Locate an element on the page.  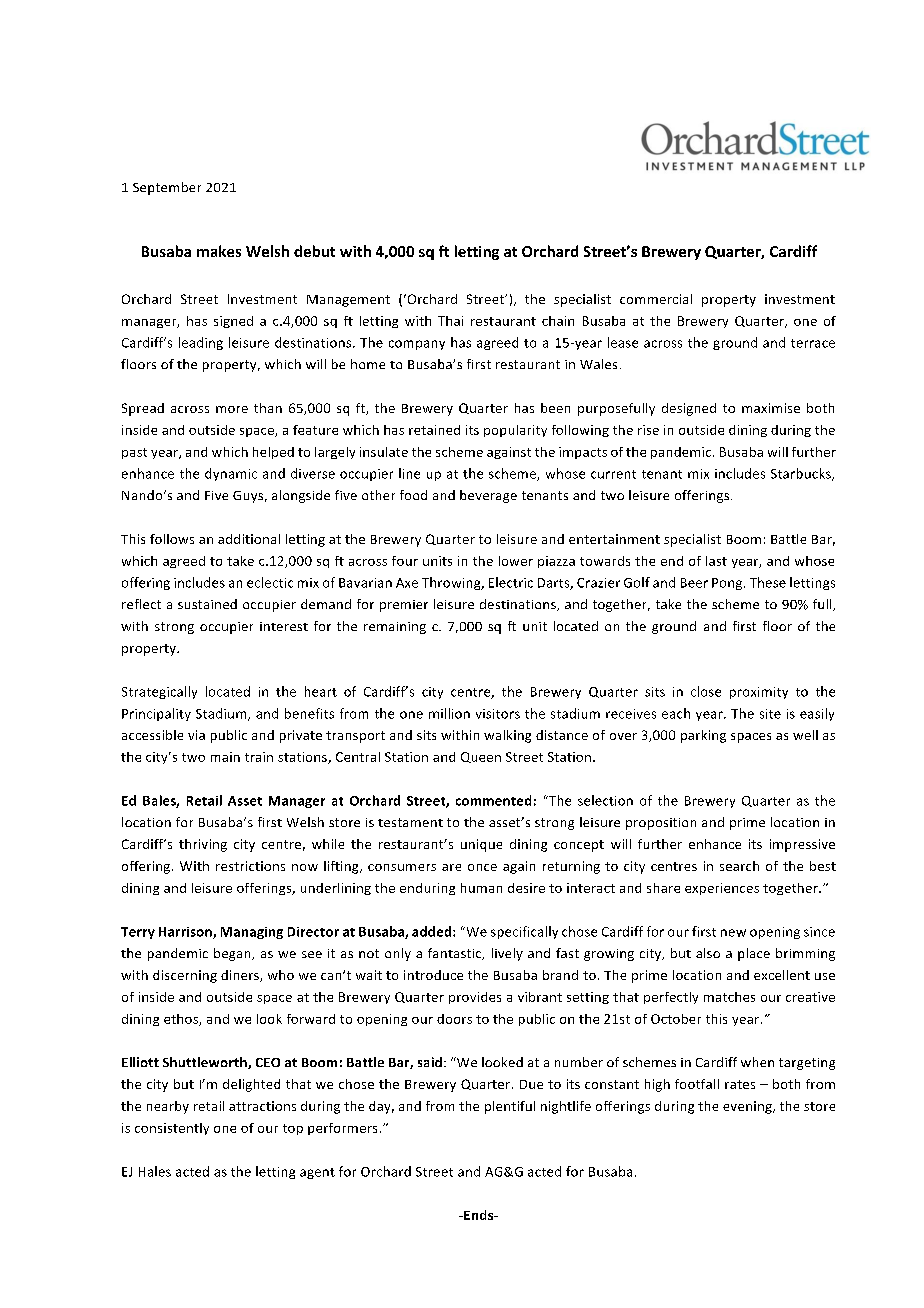
Thai is located at coordinates (450, 321).
